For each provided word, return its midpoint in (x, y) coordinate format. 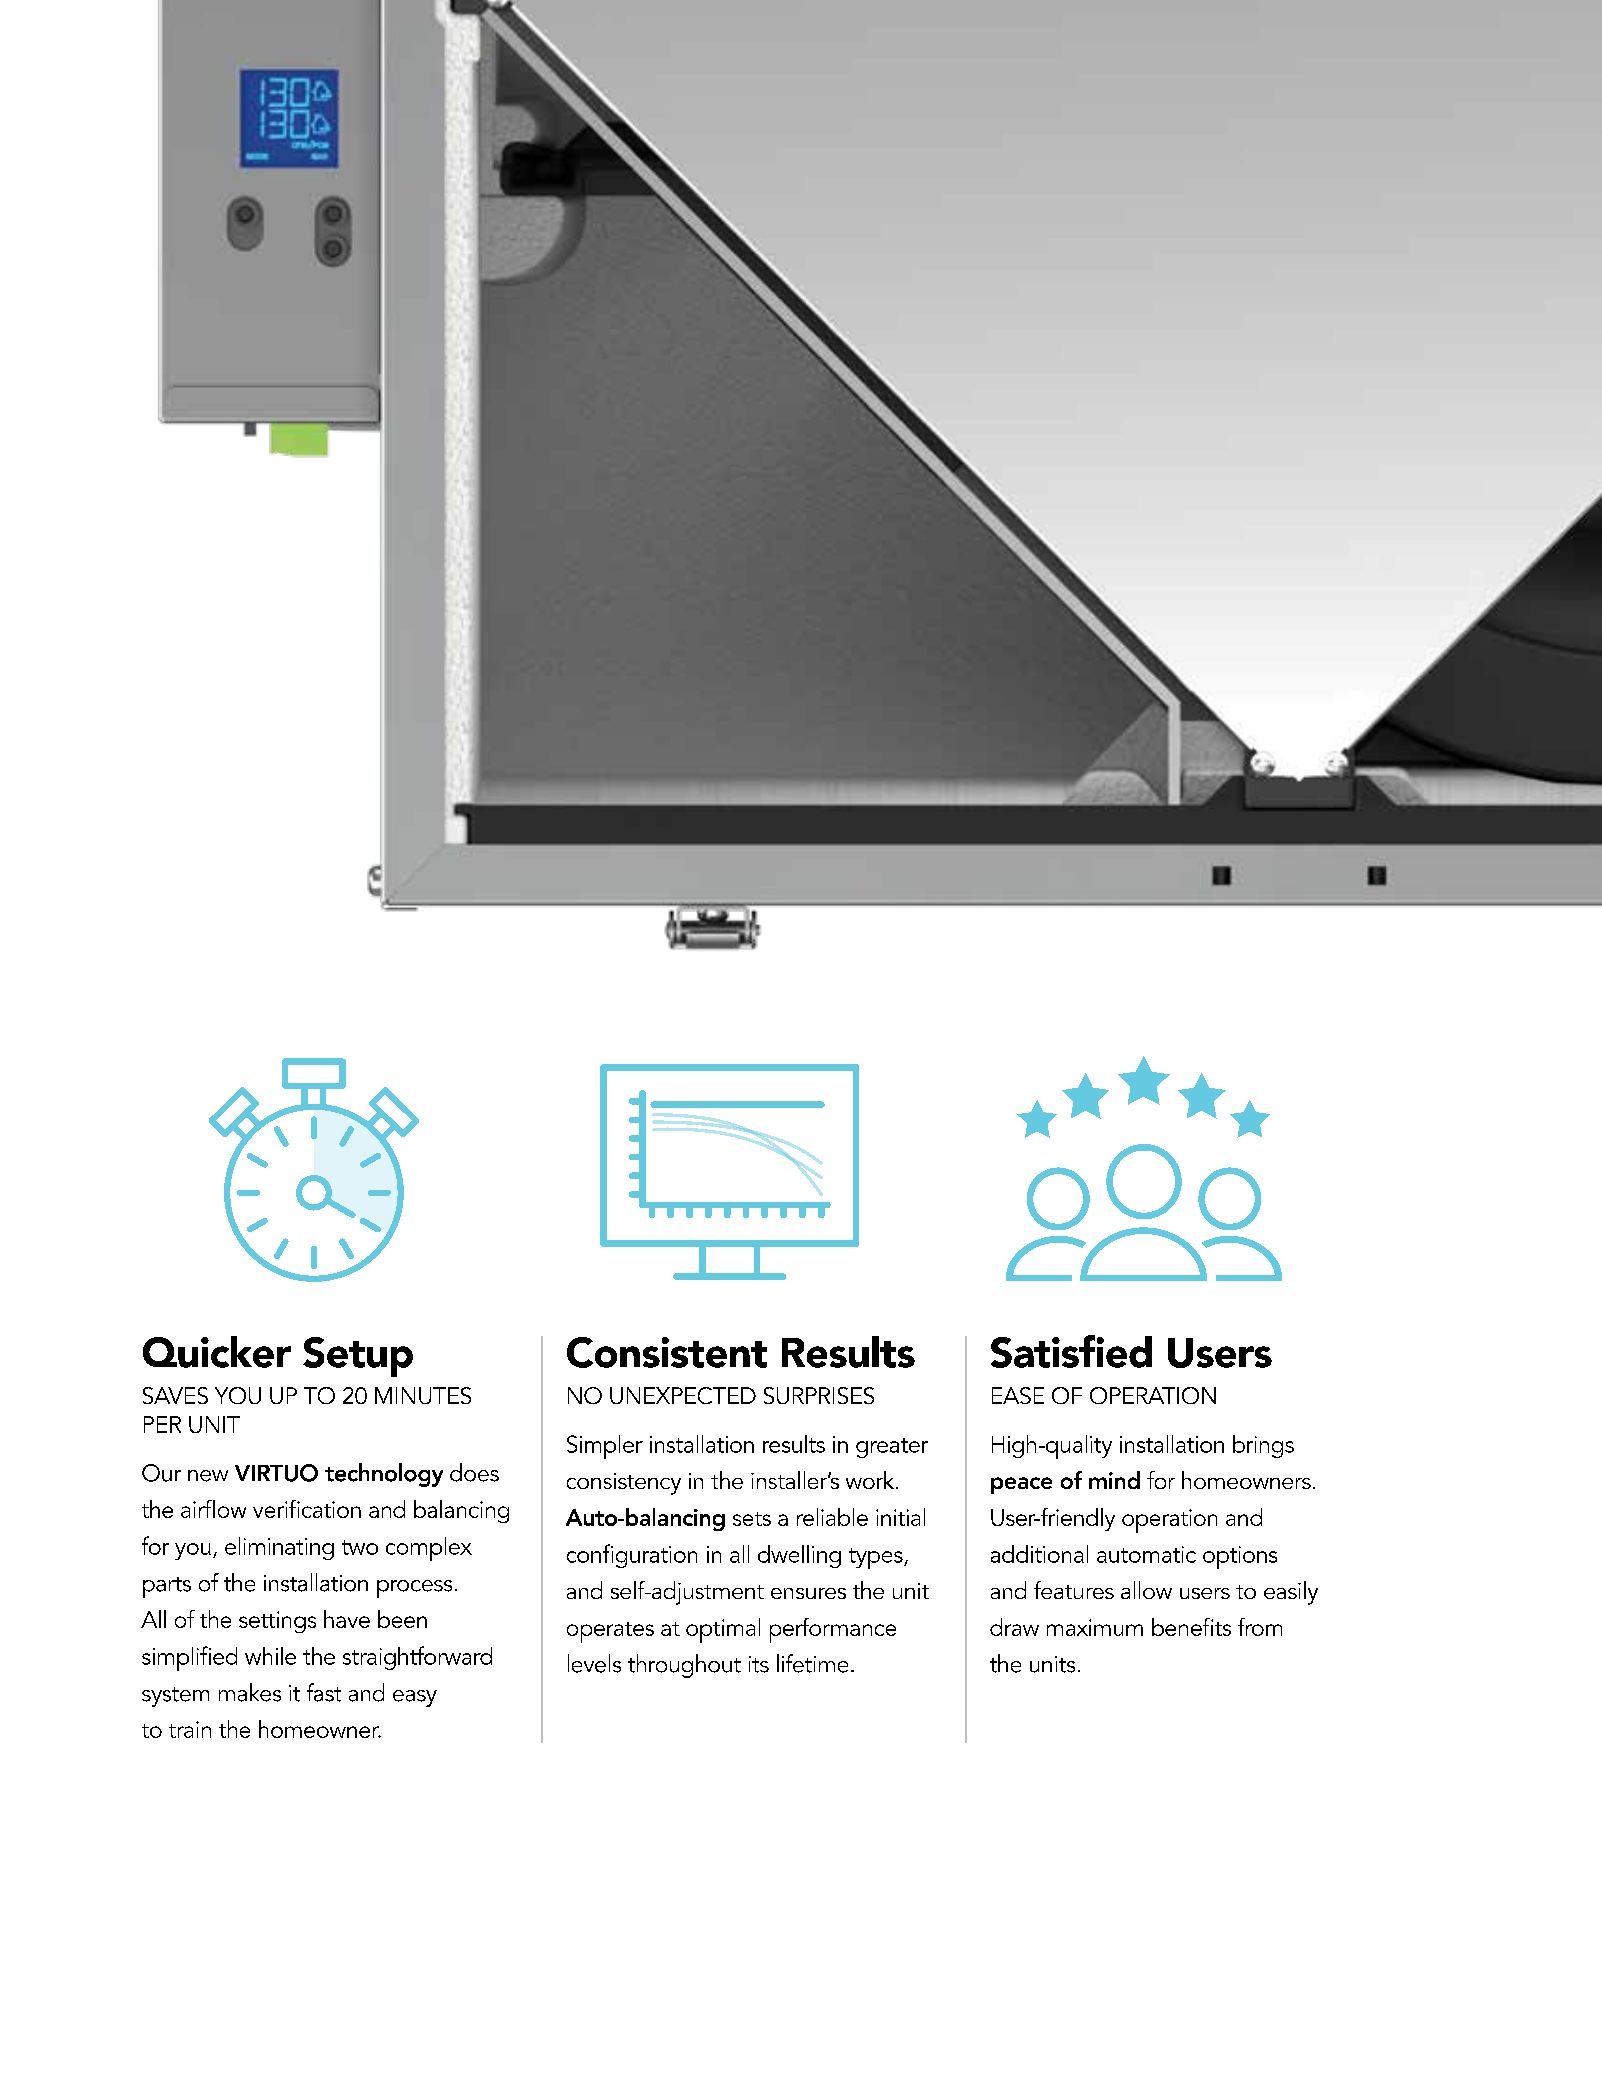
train (190, 1729)
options (1240, 1557)
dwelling (799, 1556)
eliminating (279, 1548)
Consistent (667, 1352)
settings (277, 1622)
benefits (1191, 1627)
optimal (723, 1630)
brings (1263, 1446)
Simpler (605, 1447)
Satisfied (1071, 1351)
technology (384, 1475)
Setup (358, 1357)
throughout (684, 1666)
